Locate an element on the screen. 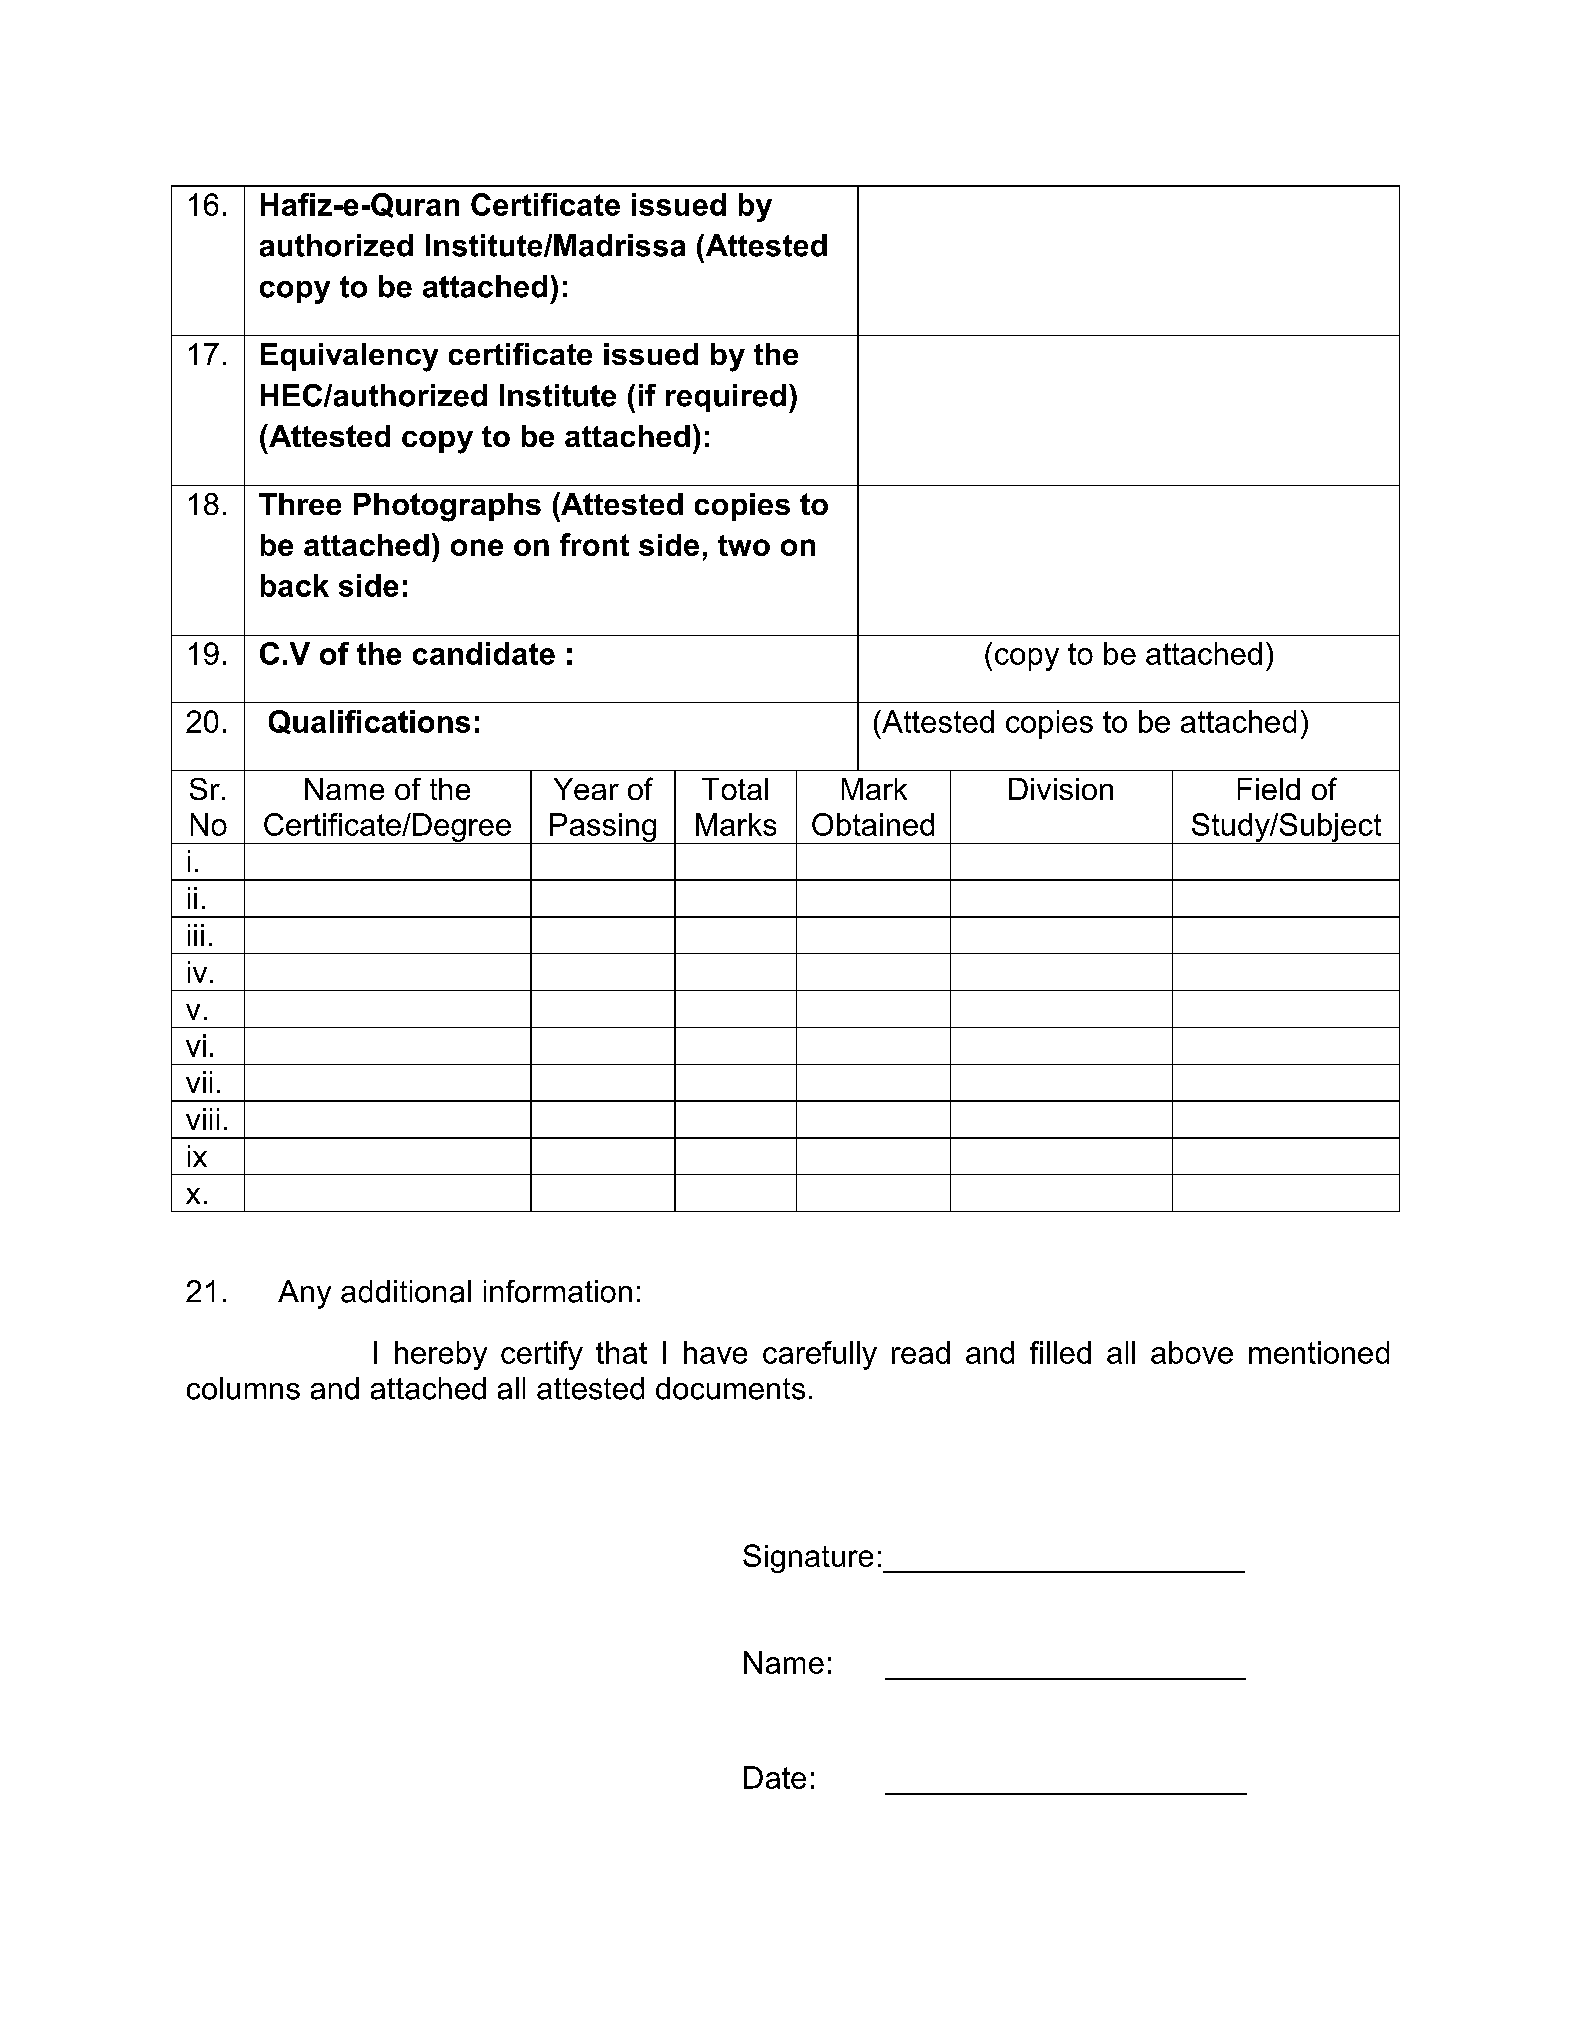 The width and height of the screenshot is (1577, 2040). Obtained is located at coordinates (873, 824).
